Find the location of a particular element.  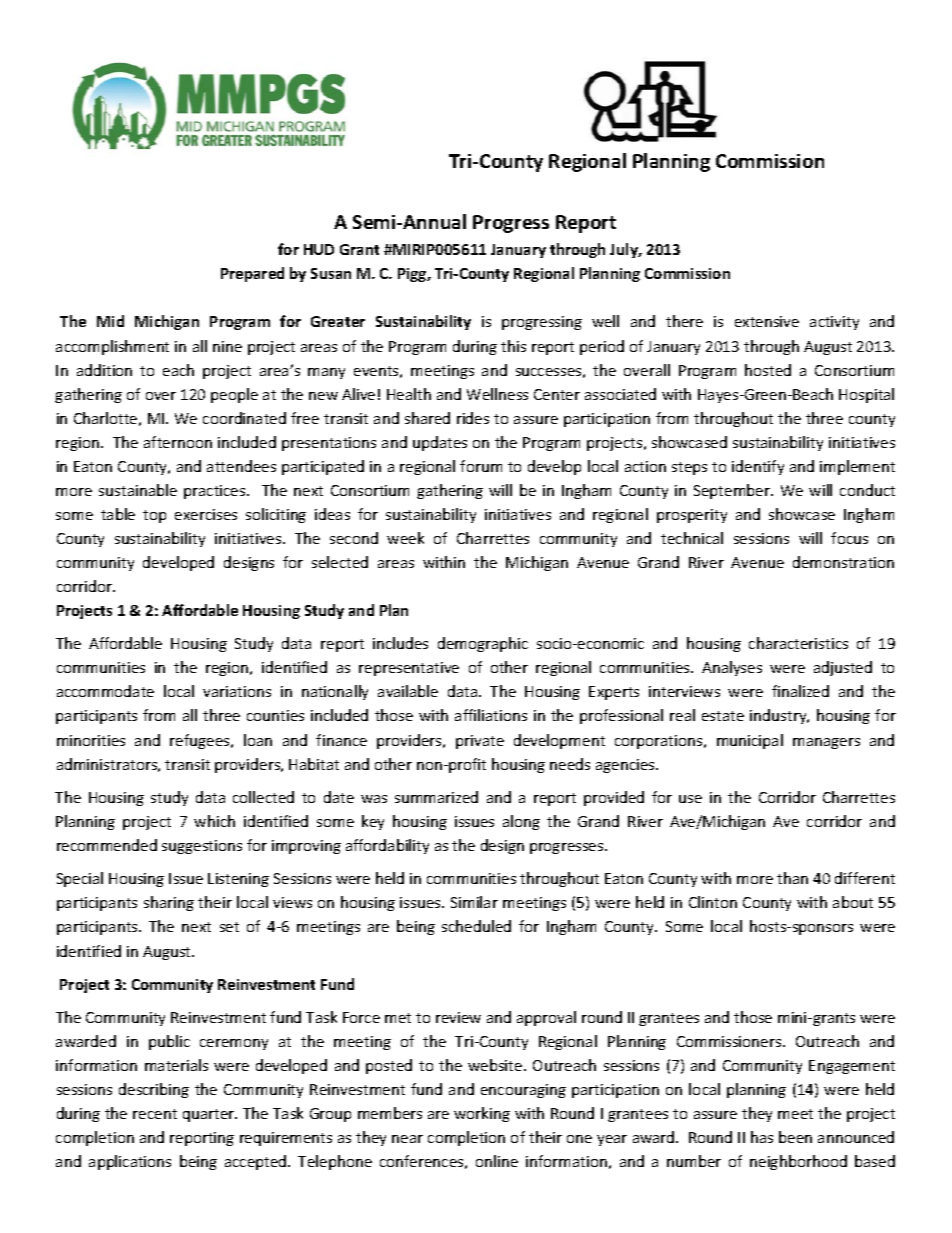

finalized is located at coordinates (800, 691).
